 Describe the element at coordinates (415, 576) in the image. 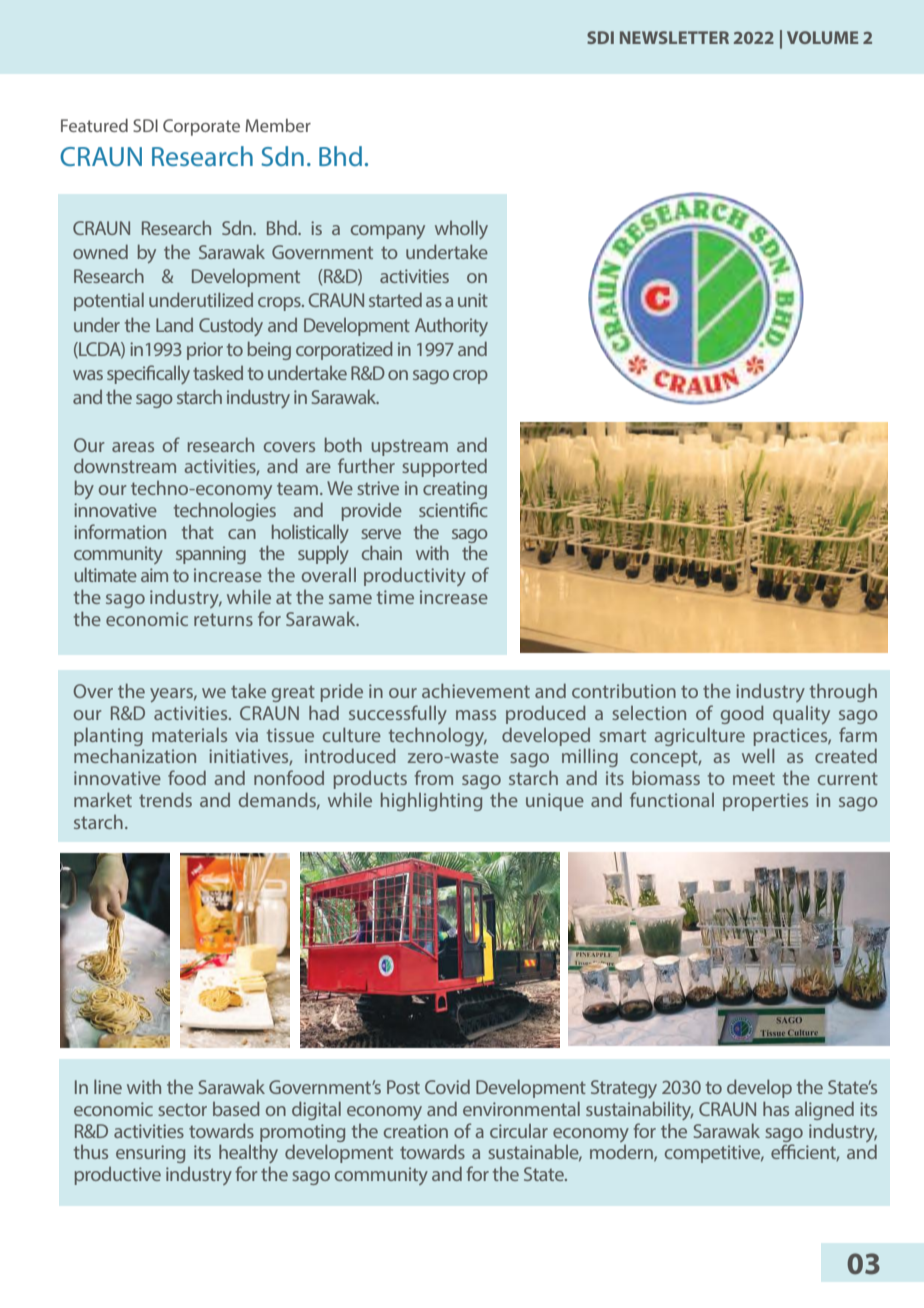

I see `productivity` at that location.
